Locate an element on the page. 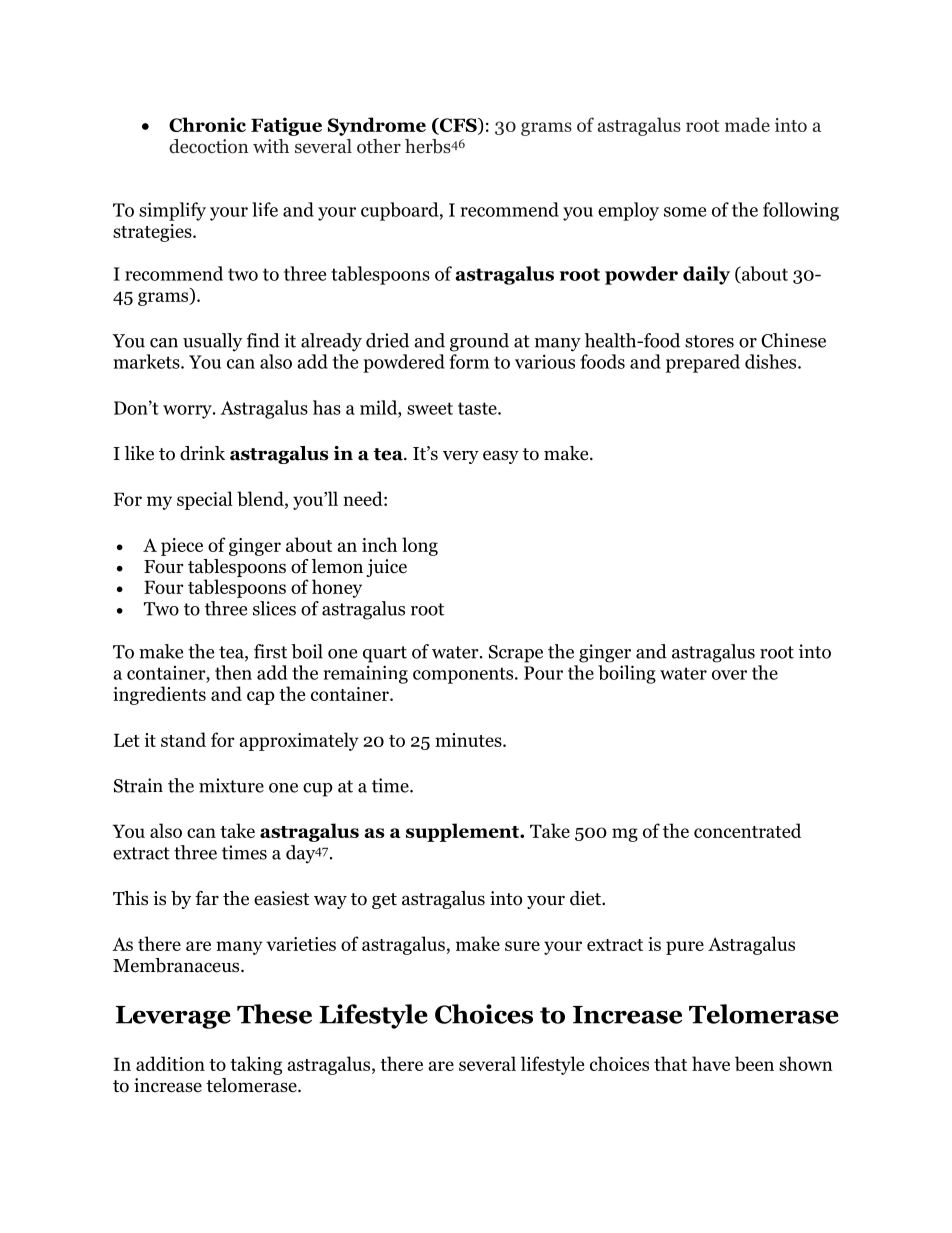  have is located at coordinates (711, 1063).
